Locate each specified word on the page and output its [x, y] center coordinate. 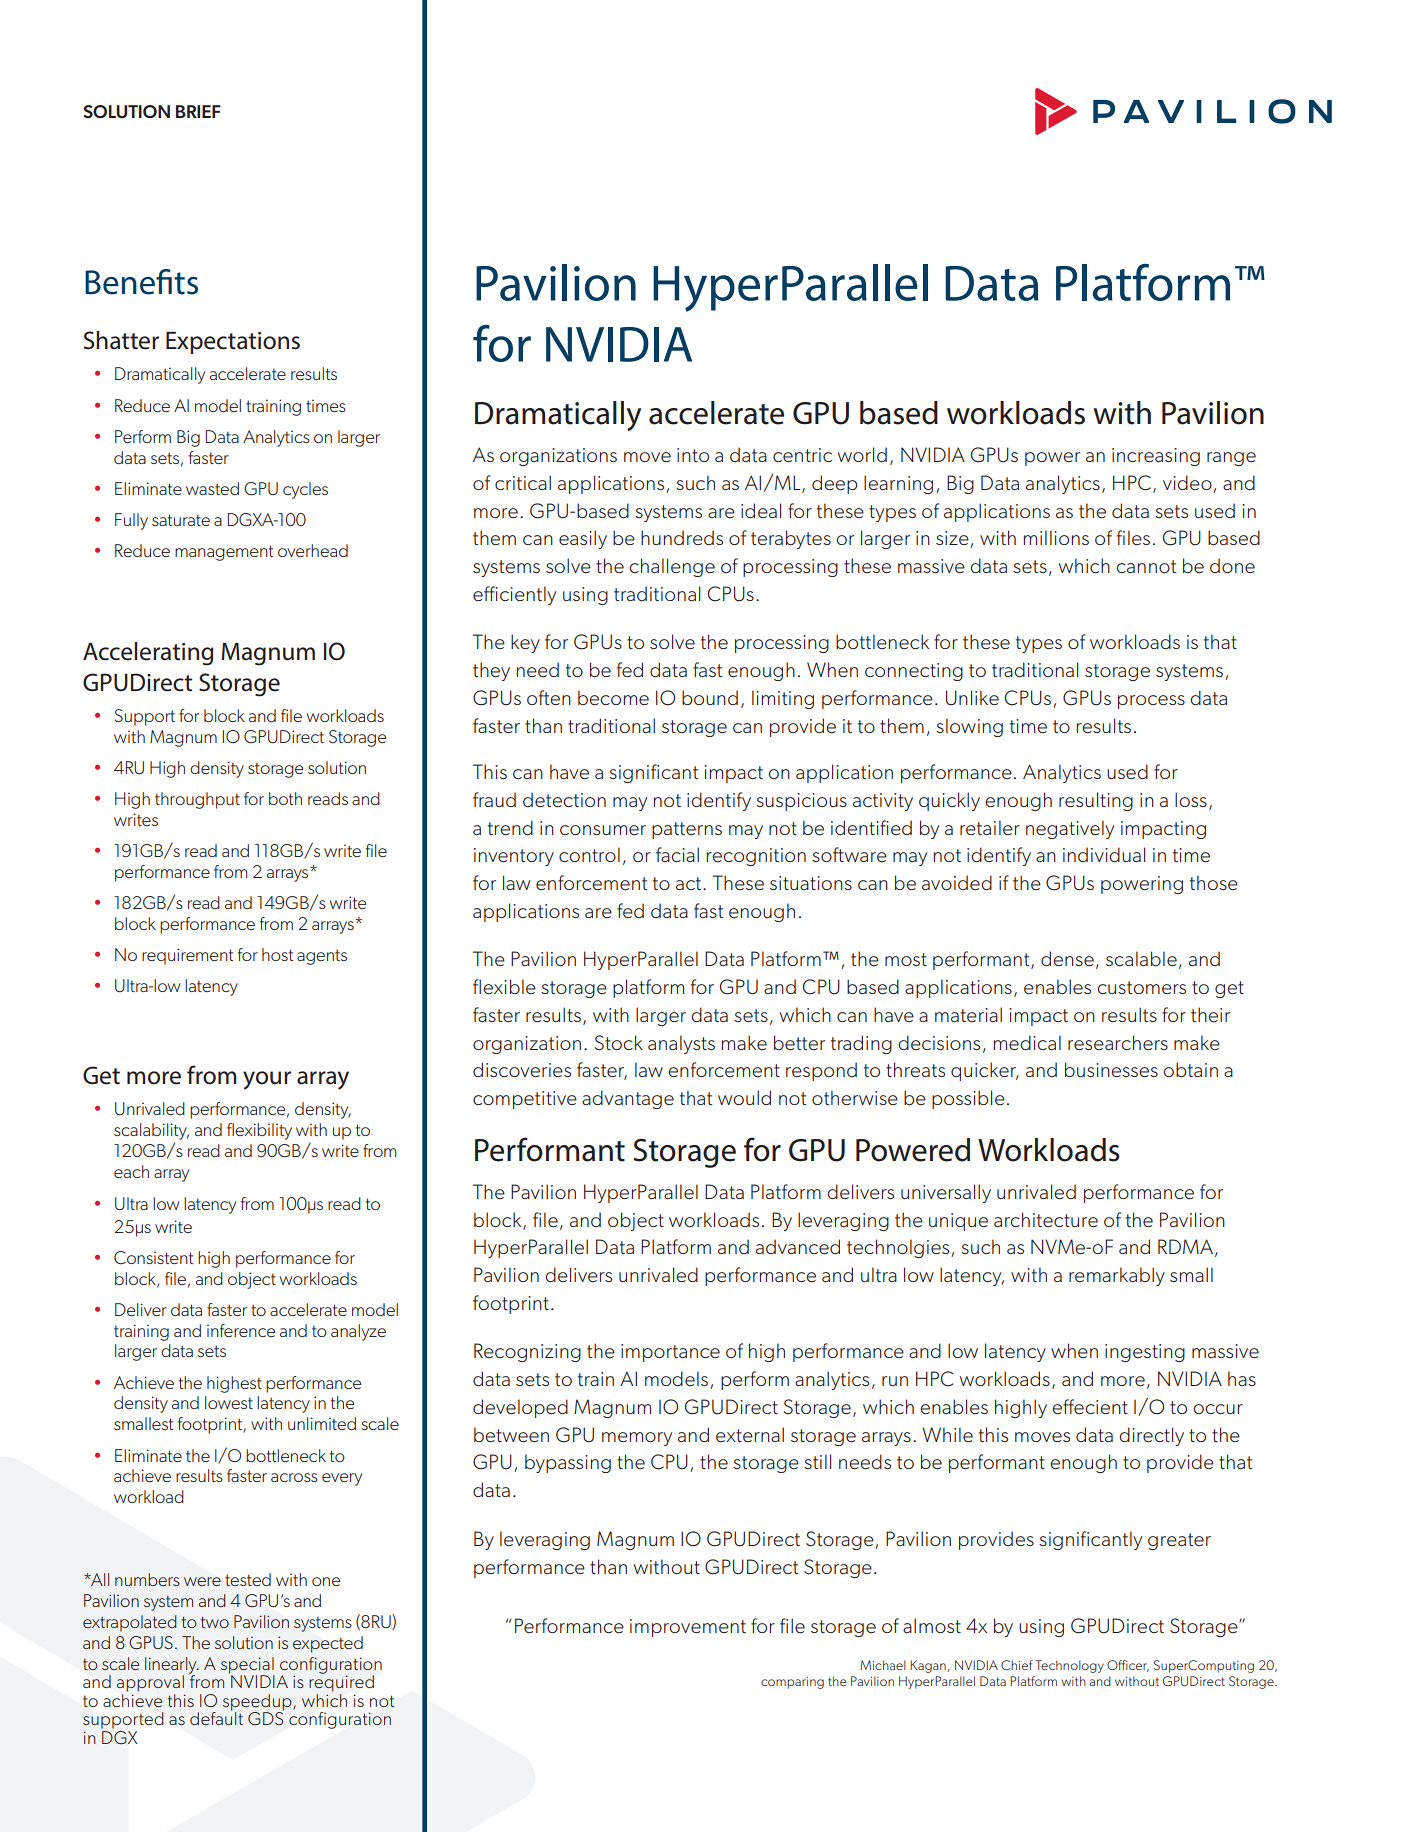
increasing [1156, 457]
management [224, 553]
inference [241, 1330]
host [278, 954]
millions [1056, 537]
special [248, 1666]
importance [670, 1353]
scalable [1141, 958]
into [693, 455]
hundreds [682, 537]
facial [677, 854]
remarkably [1117, 1276]
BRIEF [198, 111]
